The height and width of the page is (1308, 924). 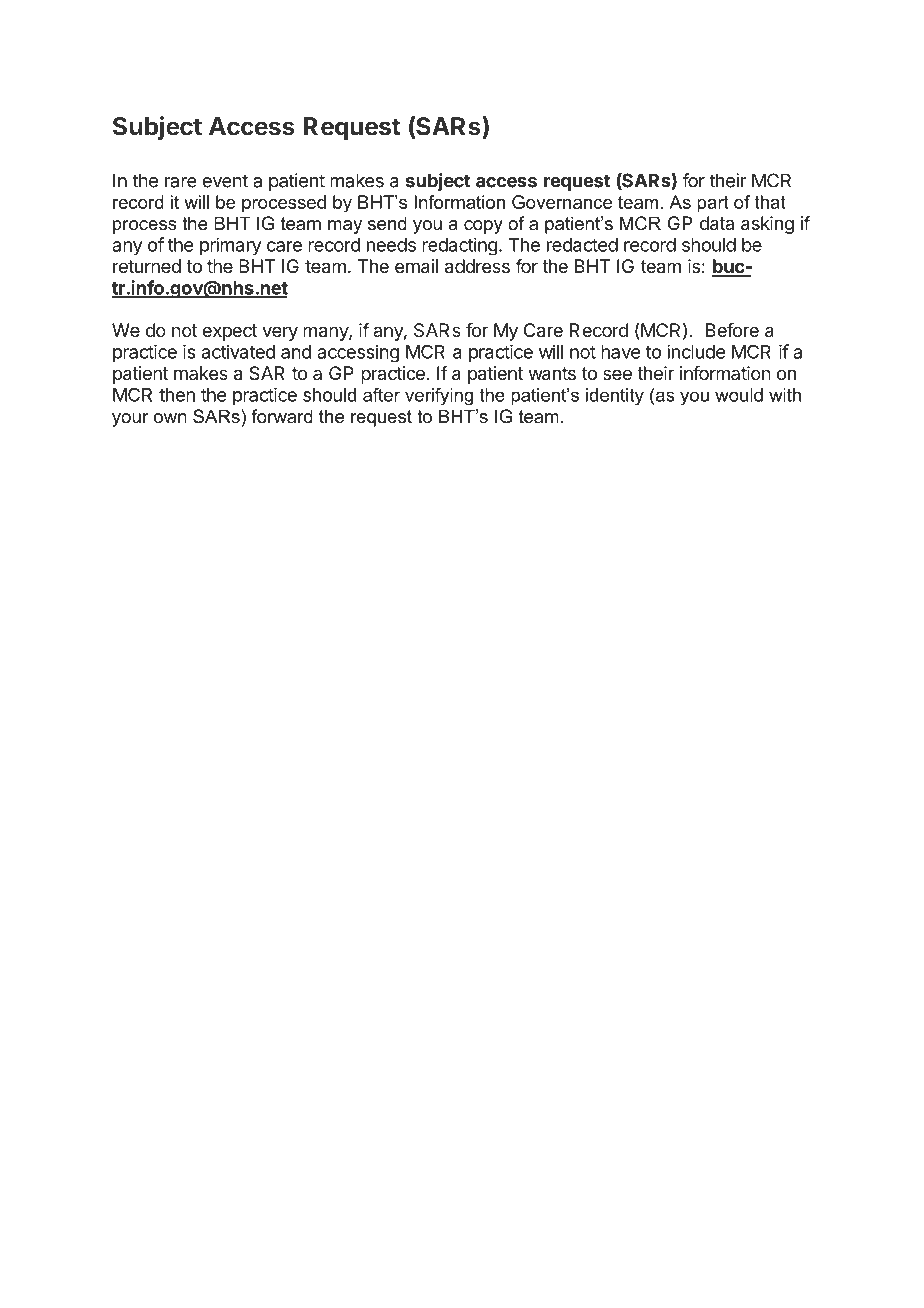 What do you see at coordinates (582, 245) in the page?
I see `redacted` at bounding box center [582, 245].
